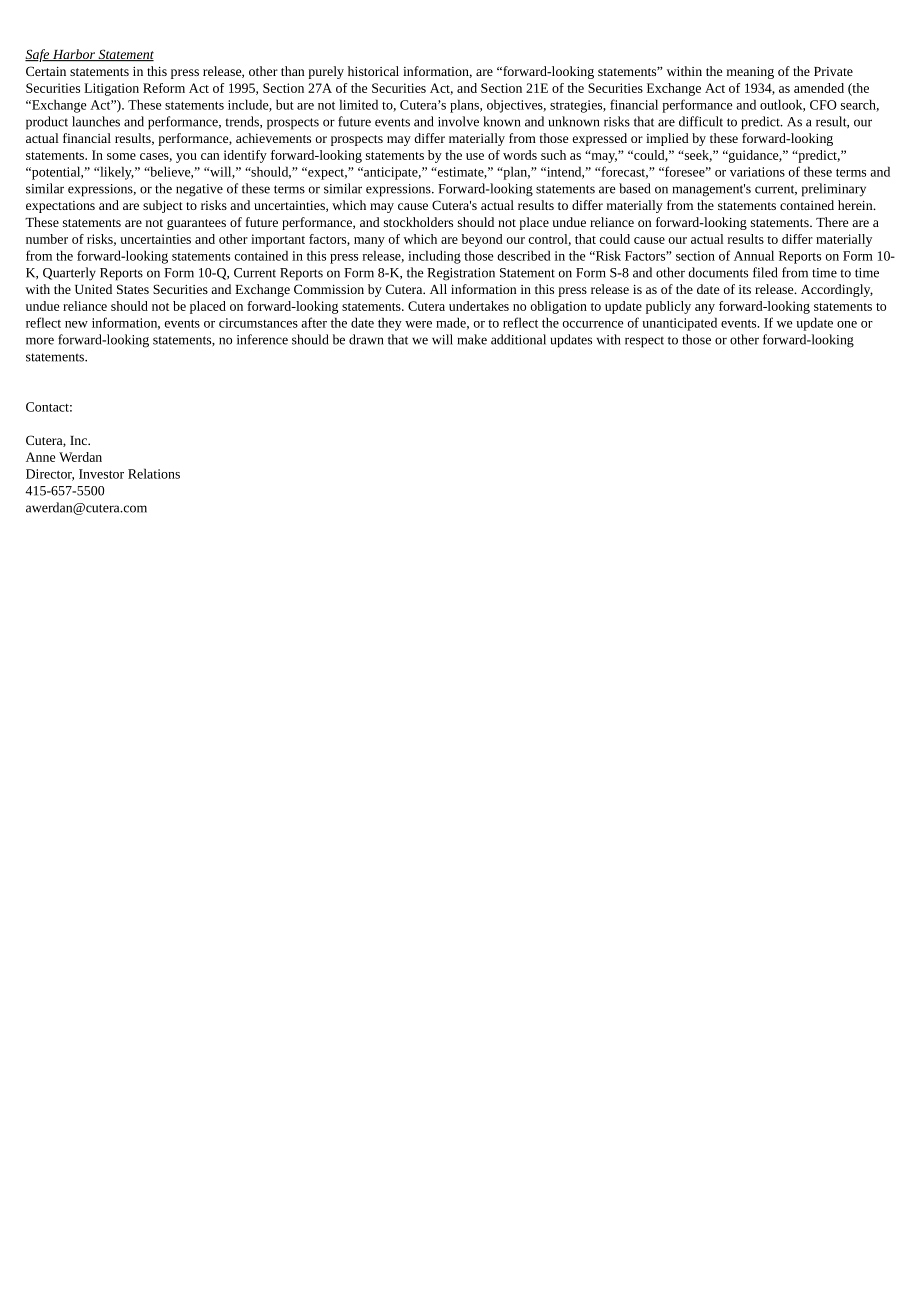 Image resolution: width=924 pixels, height=1308 pixels. What do you see at coordinates (518, 339) in the screenshot?
I see `additional` at bounding box center [518, 339].
